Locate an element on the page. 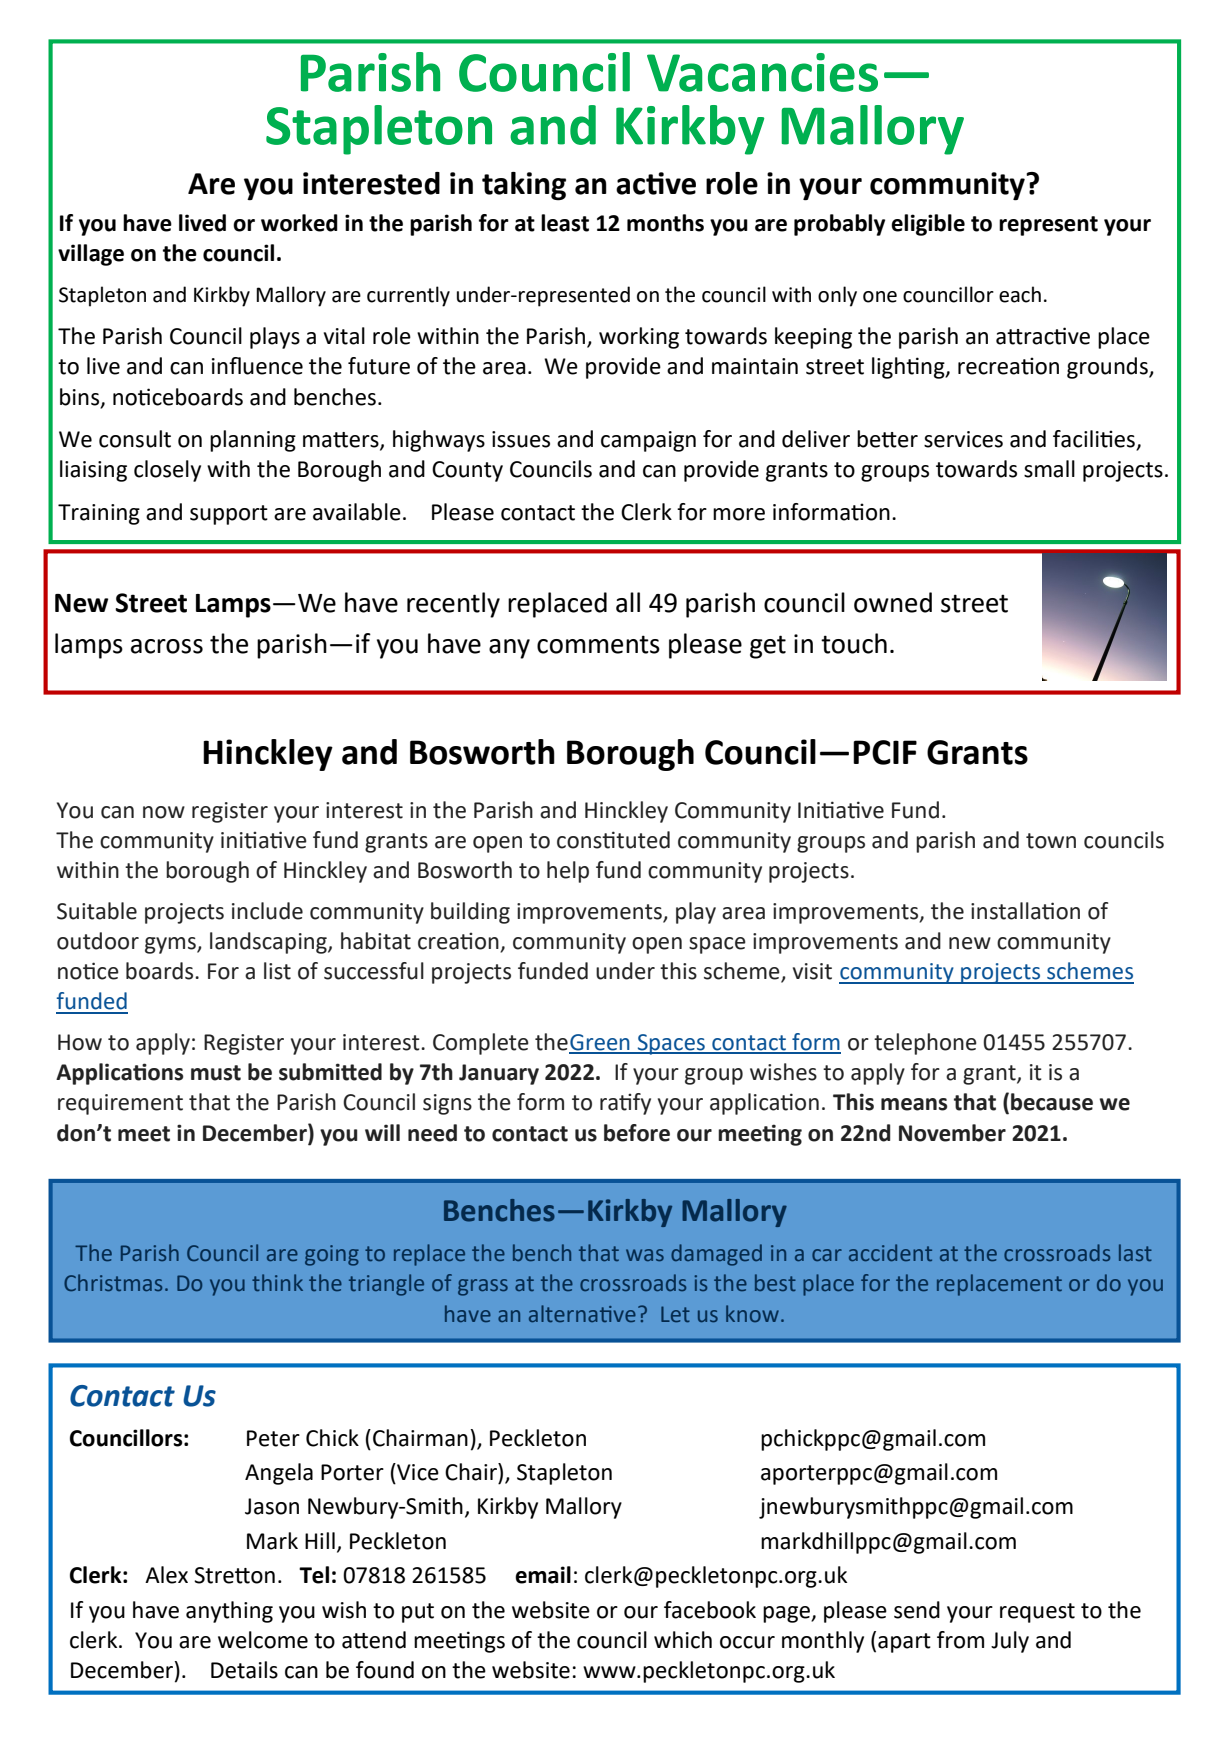  was is located at coordinates (645, 1255).
